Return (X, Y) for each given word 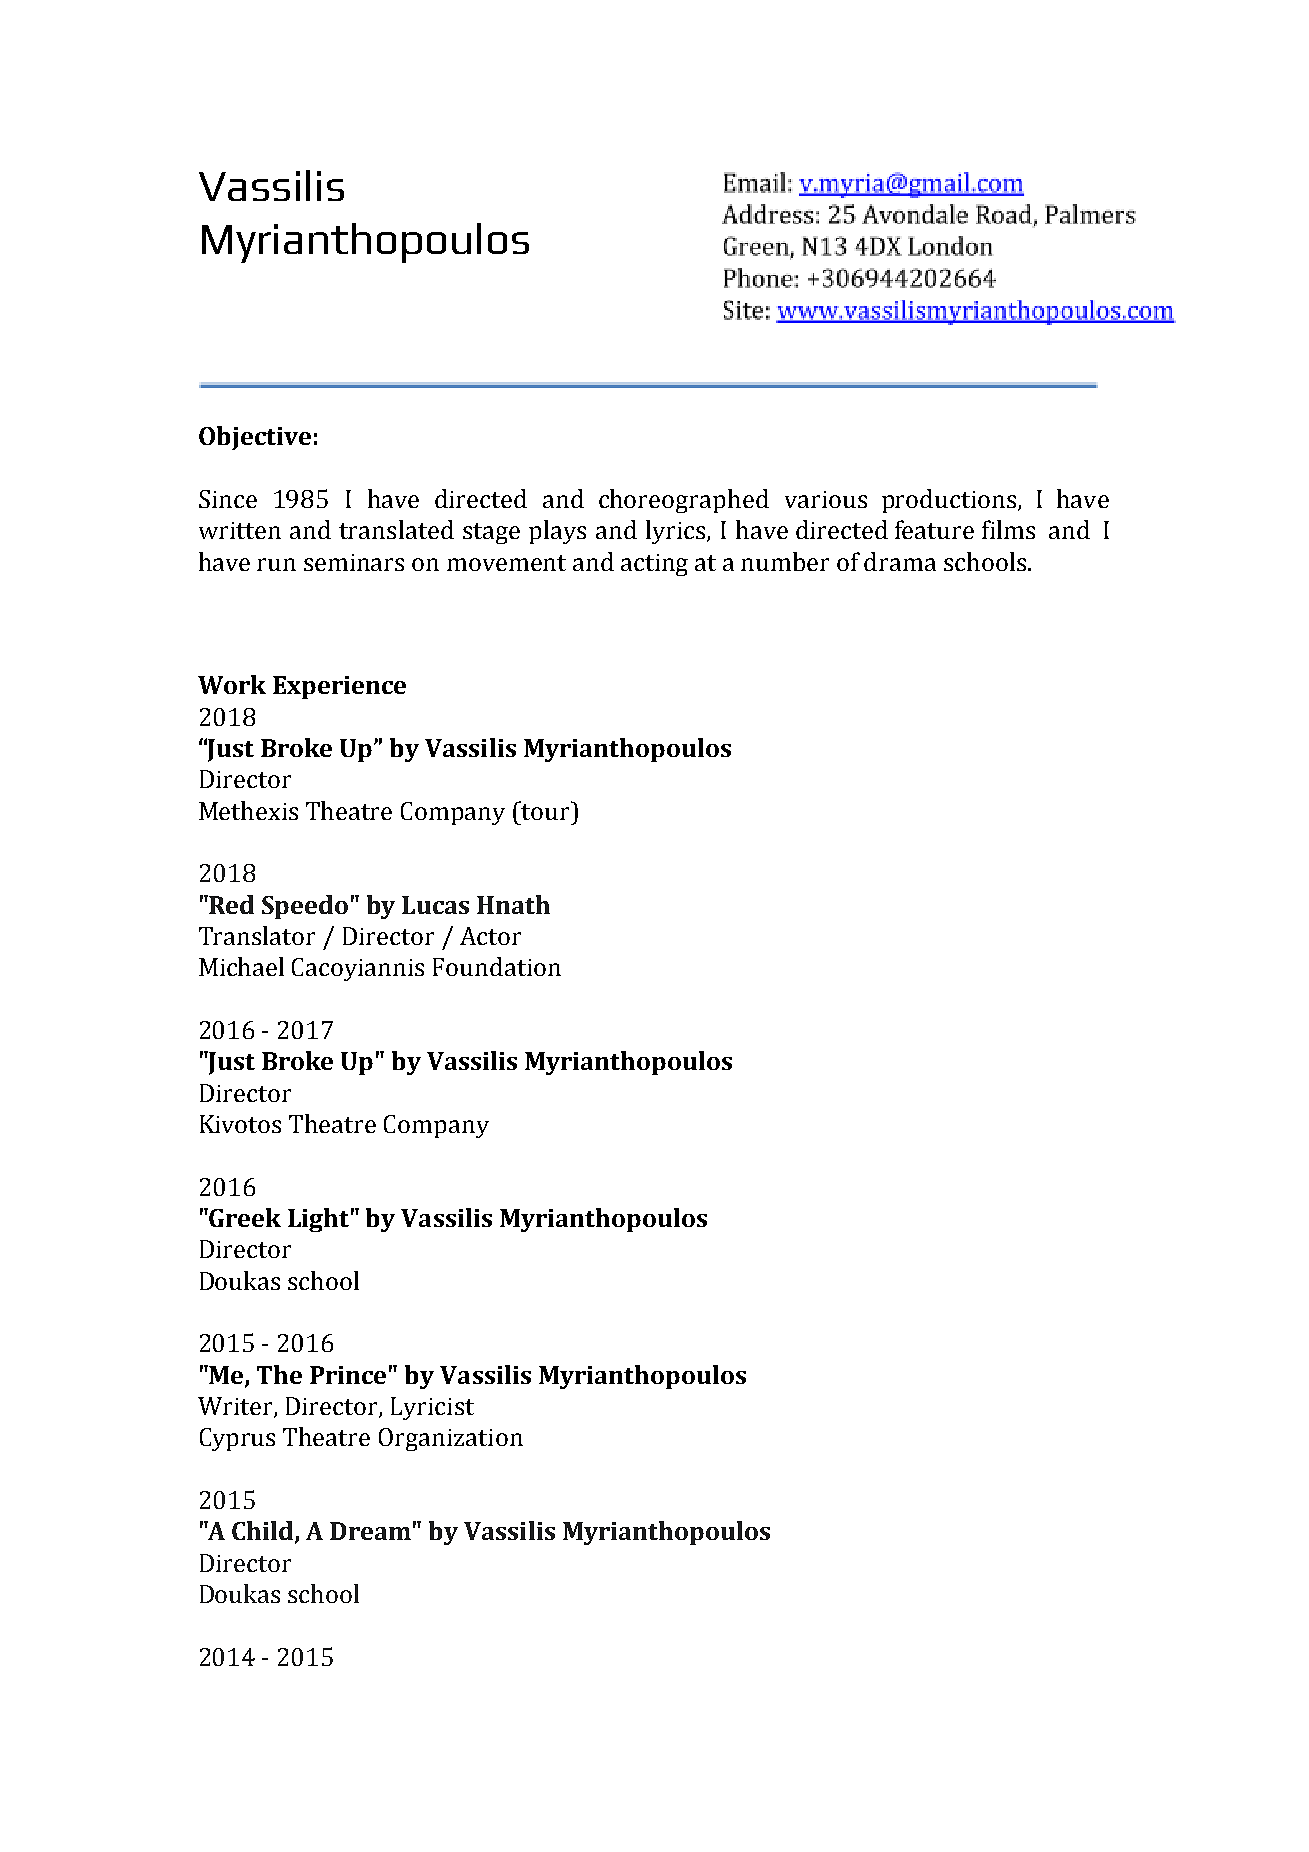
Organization (451, 1439)
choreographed (684, 501)
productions (949, 501)
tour (546, 810)
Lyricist (432, 1408)
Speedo (305, 907)
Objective (255, 438)
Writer (236, 1407)
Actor (490, 936)
